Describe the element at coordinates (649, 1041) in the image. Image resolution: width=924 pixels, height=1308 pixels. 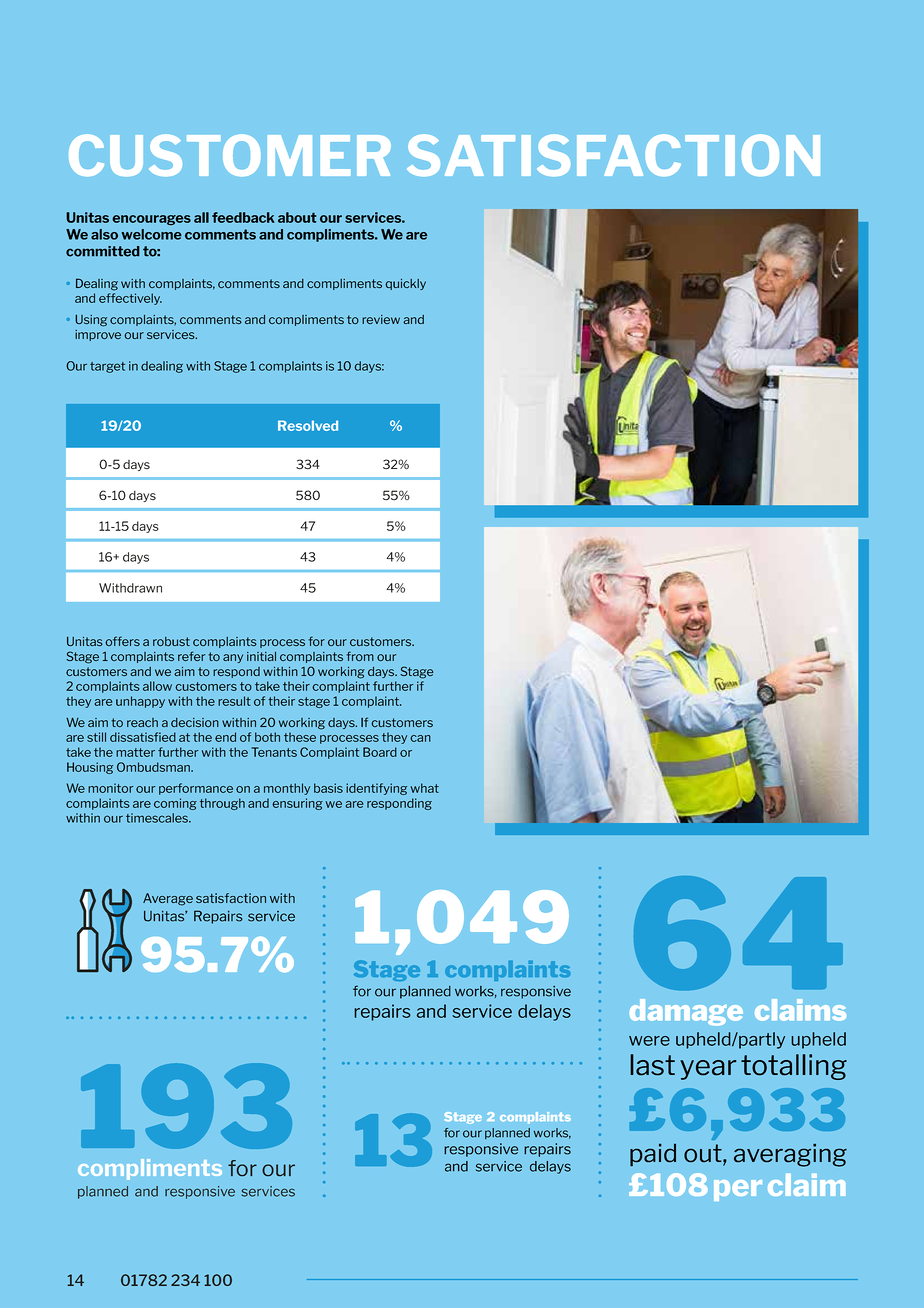
I see `were` at that location.
